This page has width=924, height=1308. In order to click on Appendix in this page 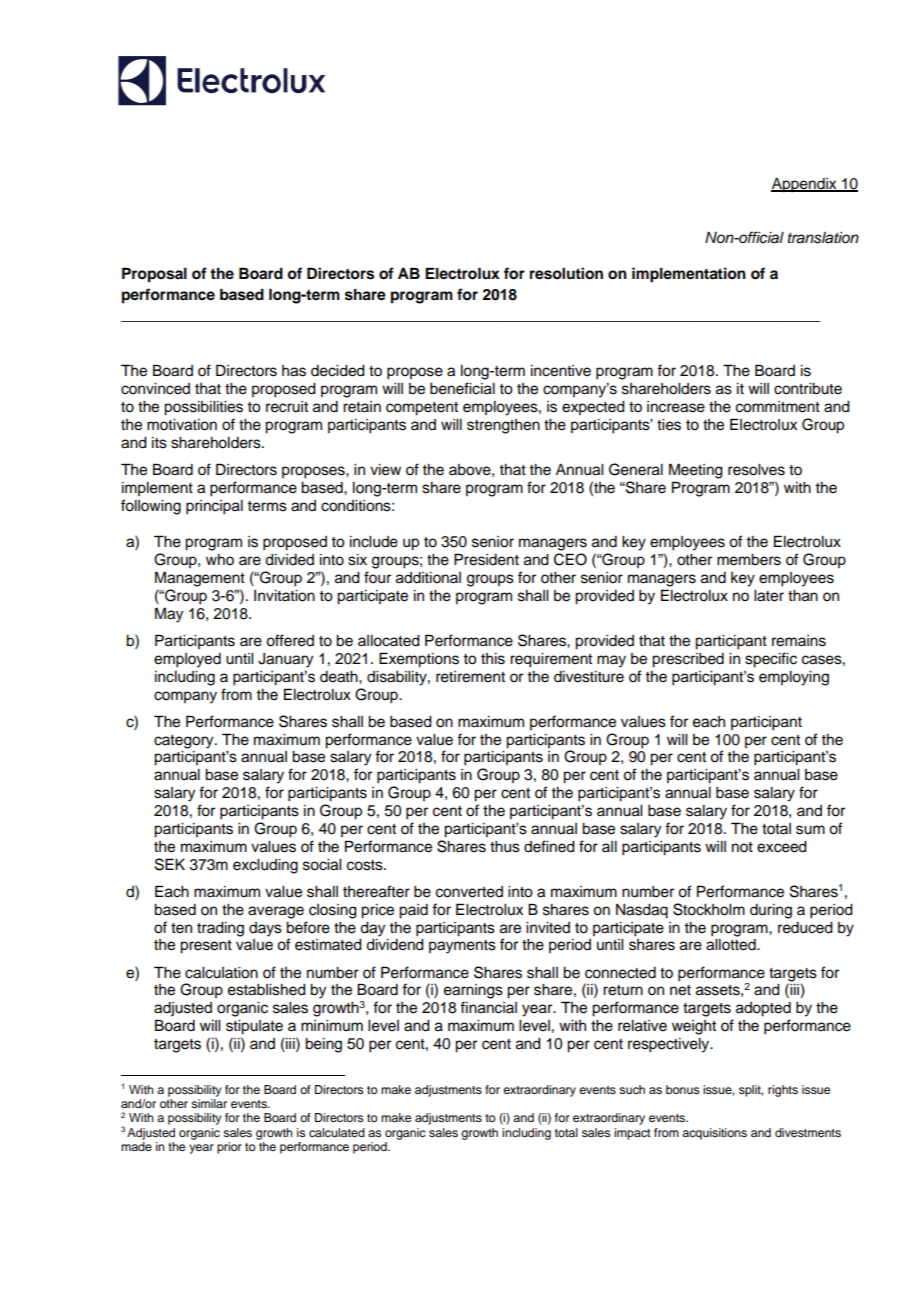, I will do `click(805, 185)`.
